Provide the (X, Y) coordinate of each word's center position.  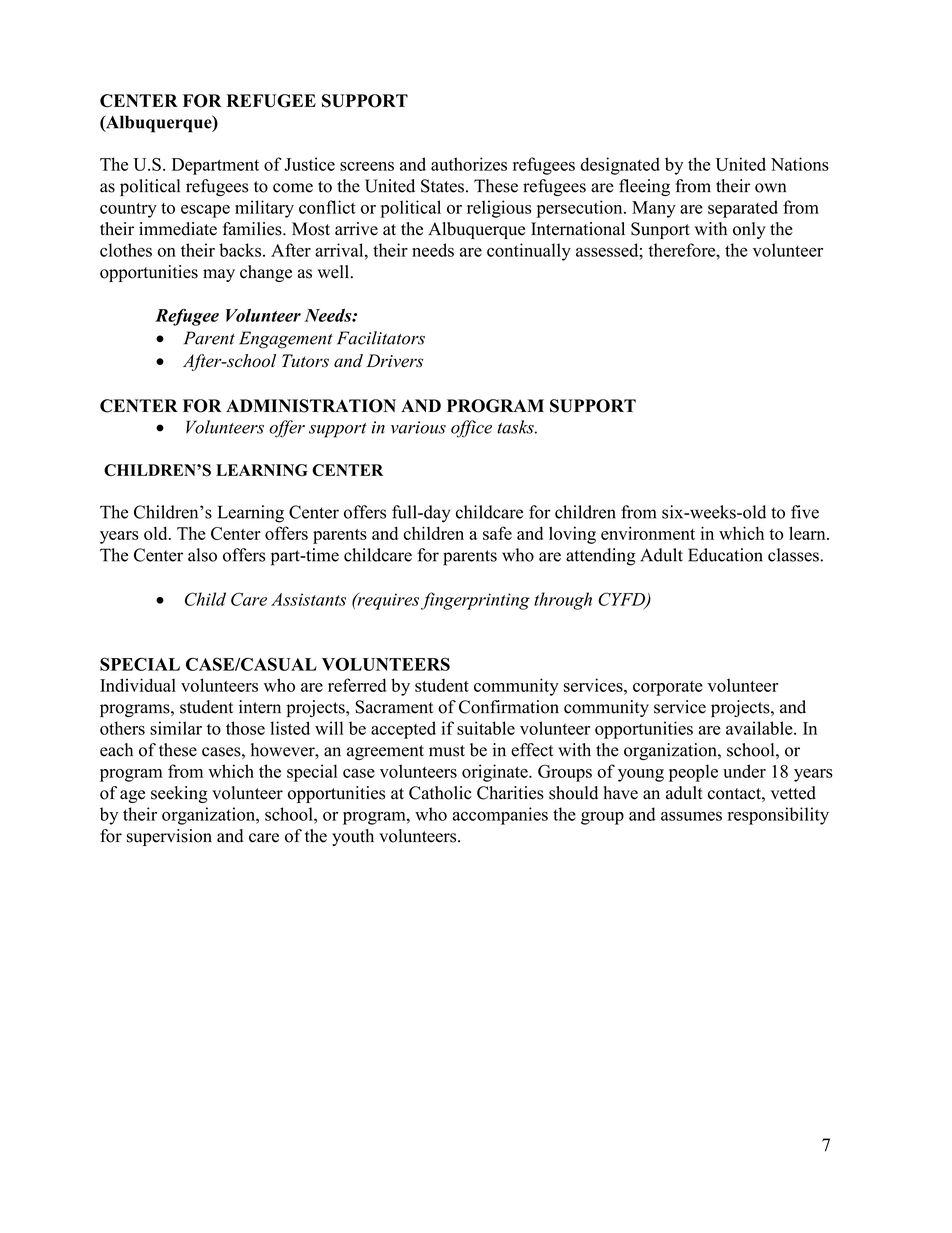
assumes (691, 816)
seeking (179, 794)
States (442, 186)
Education (725, 555)
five (805, 512)
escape (205, 211)
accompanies (500, 816)
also (202, 555)
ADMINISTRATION (311, 406)
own (770, 188)
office (471, 429)
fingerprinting (475, 601)
